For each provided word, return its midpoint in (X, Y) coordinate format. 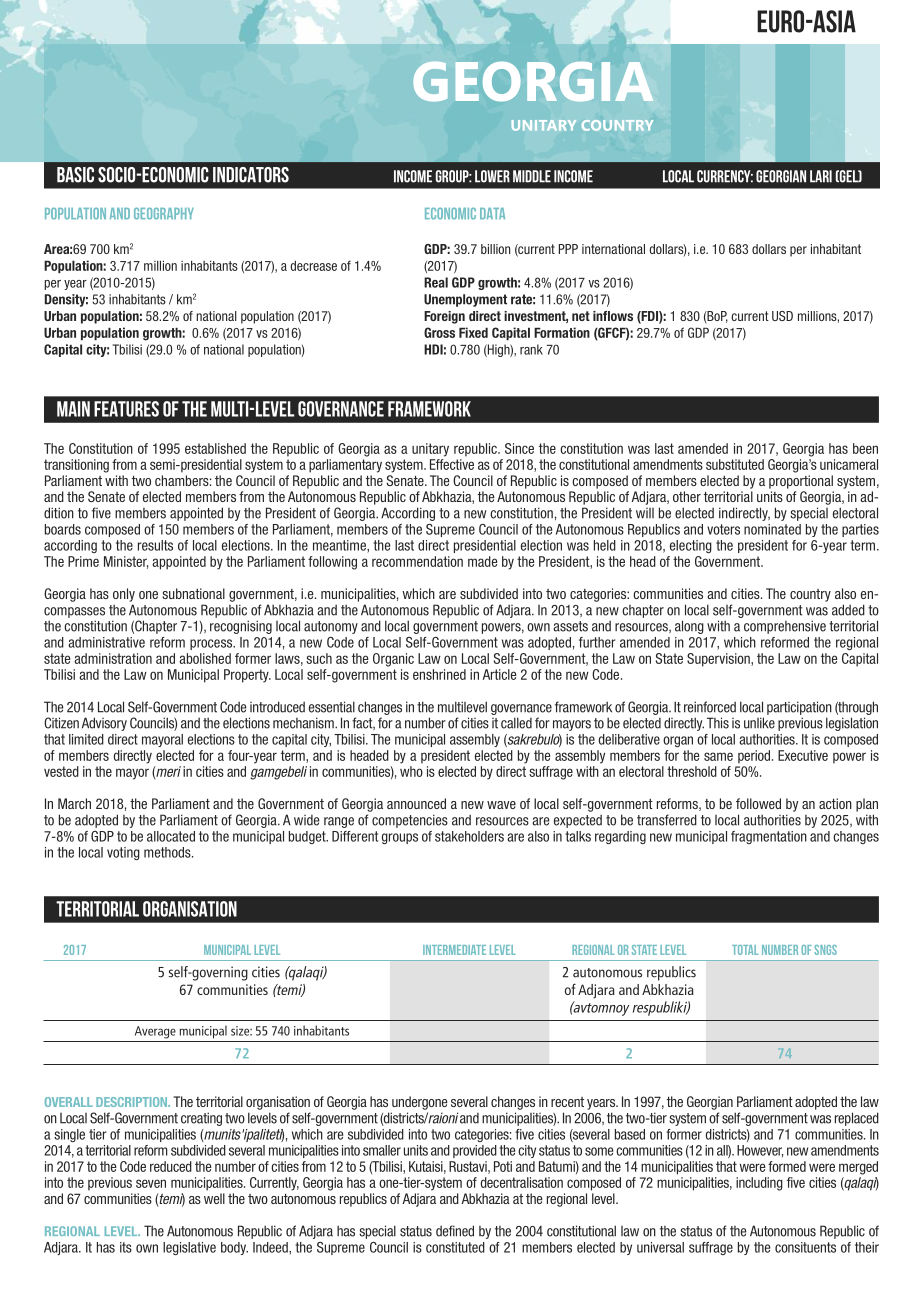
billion (495, 249)
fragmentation (769, 837)
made (483, 561)
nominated (772, 529)
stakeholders (469, 836)
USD (782, 316)
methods (168, 852)
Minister (126, 562)
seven (151, 1183)
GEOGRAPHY (164, 213)
